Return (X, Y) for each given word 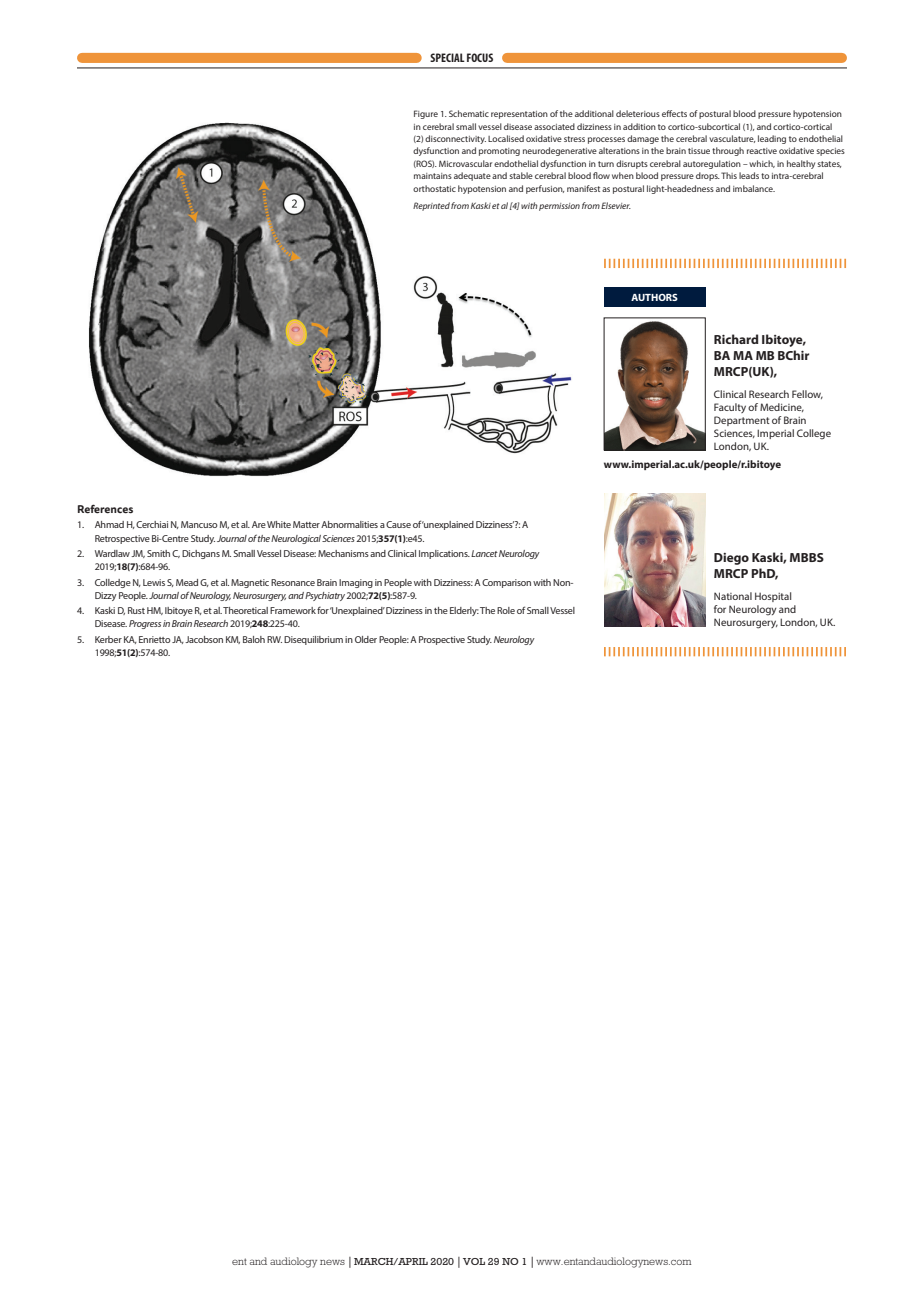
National (733, 596)
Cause (398, 524)
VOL (474, 1261)
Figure (426, 114)
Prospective (442, 640)
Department (742, 421)
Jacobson (204, 639)
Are (259, 524)
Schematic (469, 113)
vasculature (732, 139)
